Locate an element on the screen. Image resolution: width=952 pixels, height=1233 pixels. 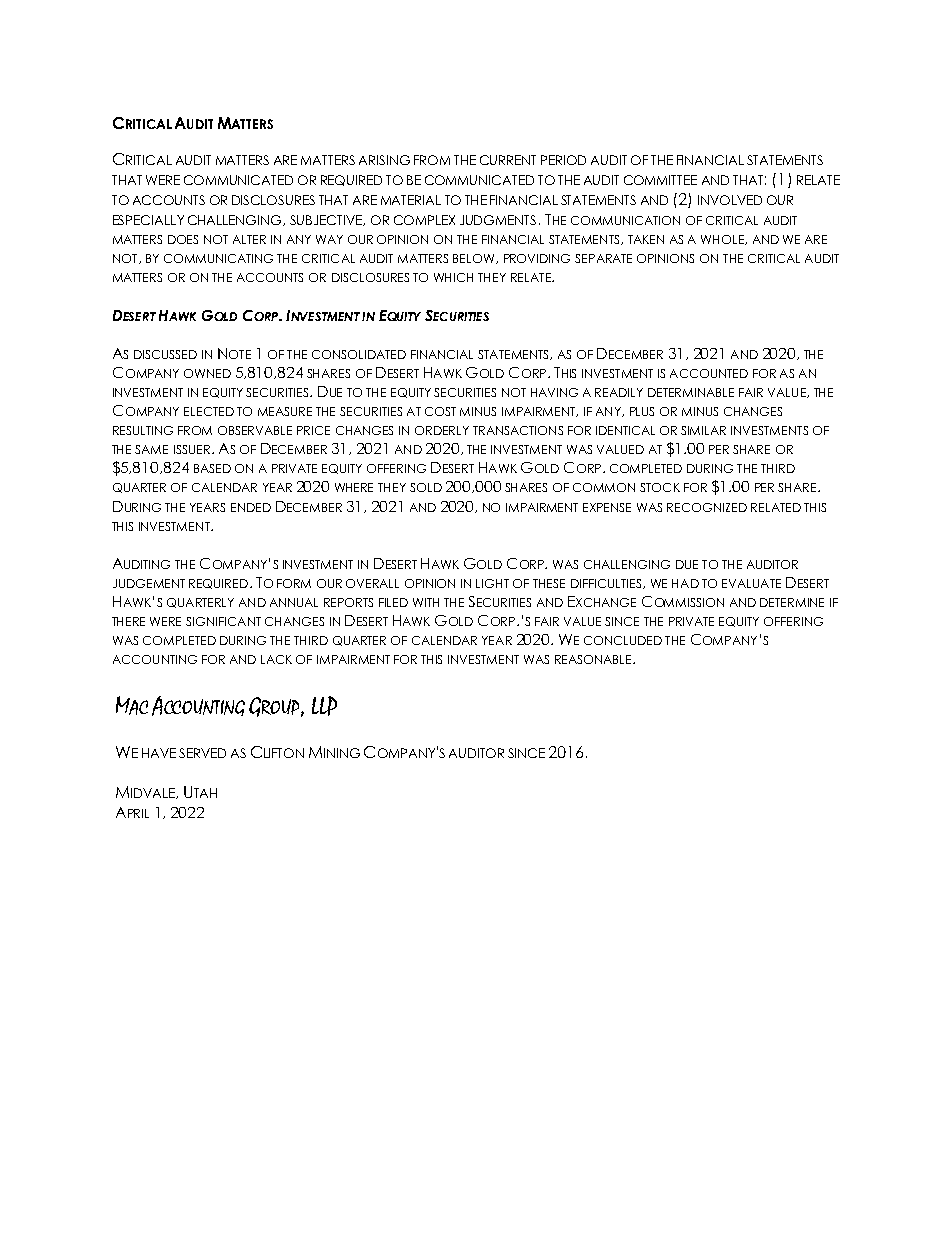
LLP is located at coordinates (324, 706).
